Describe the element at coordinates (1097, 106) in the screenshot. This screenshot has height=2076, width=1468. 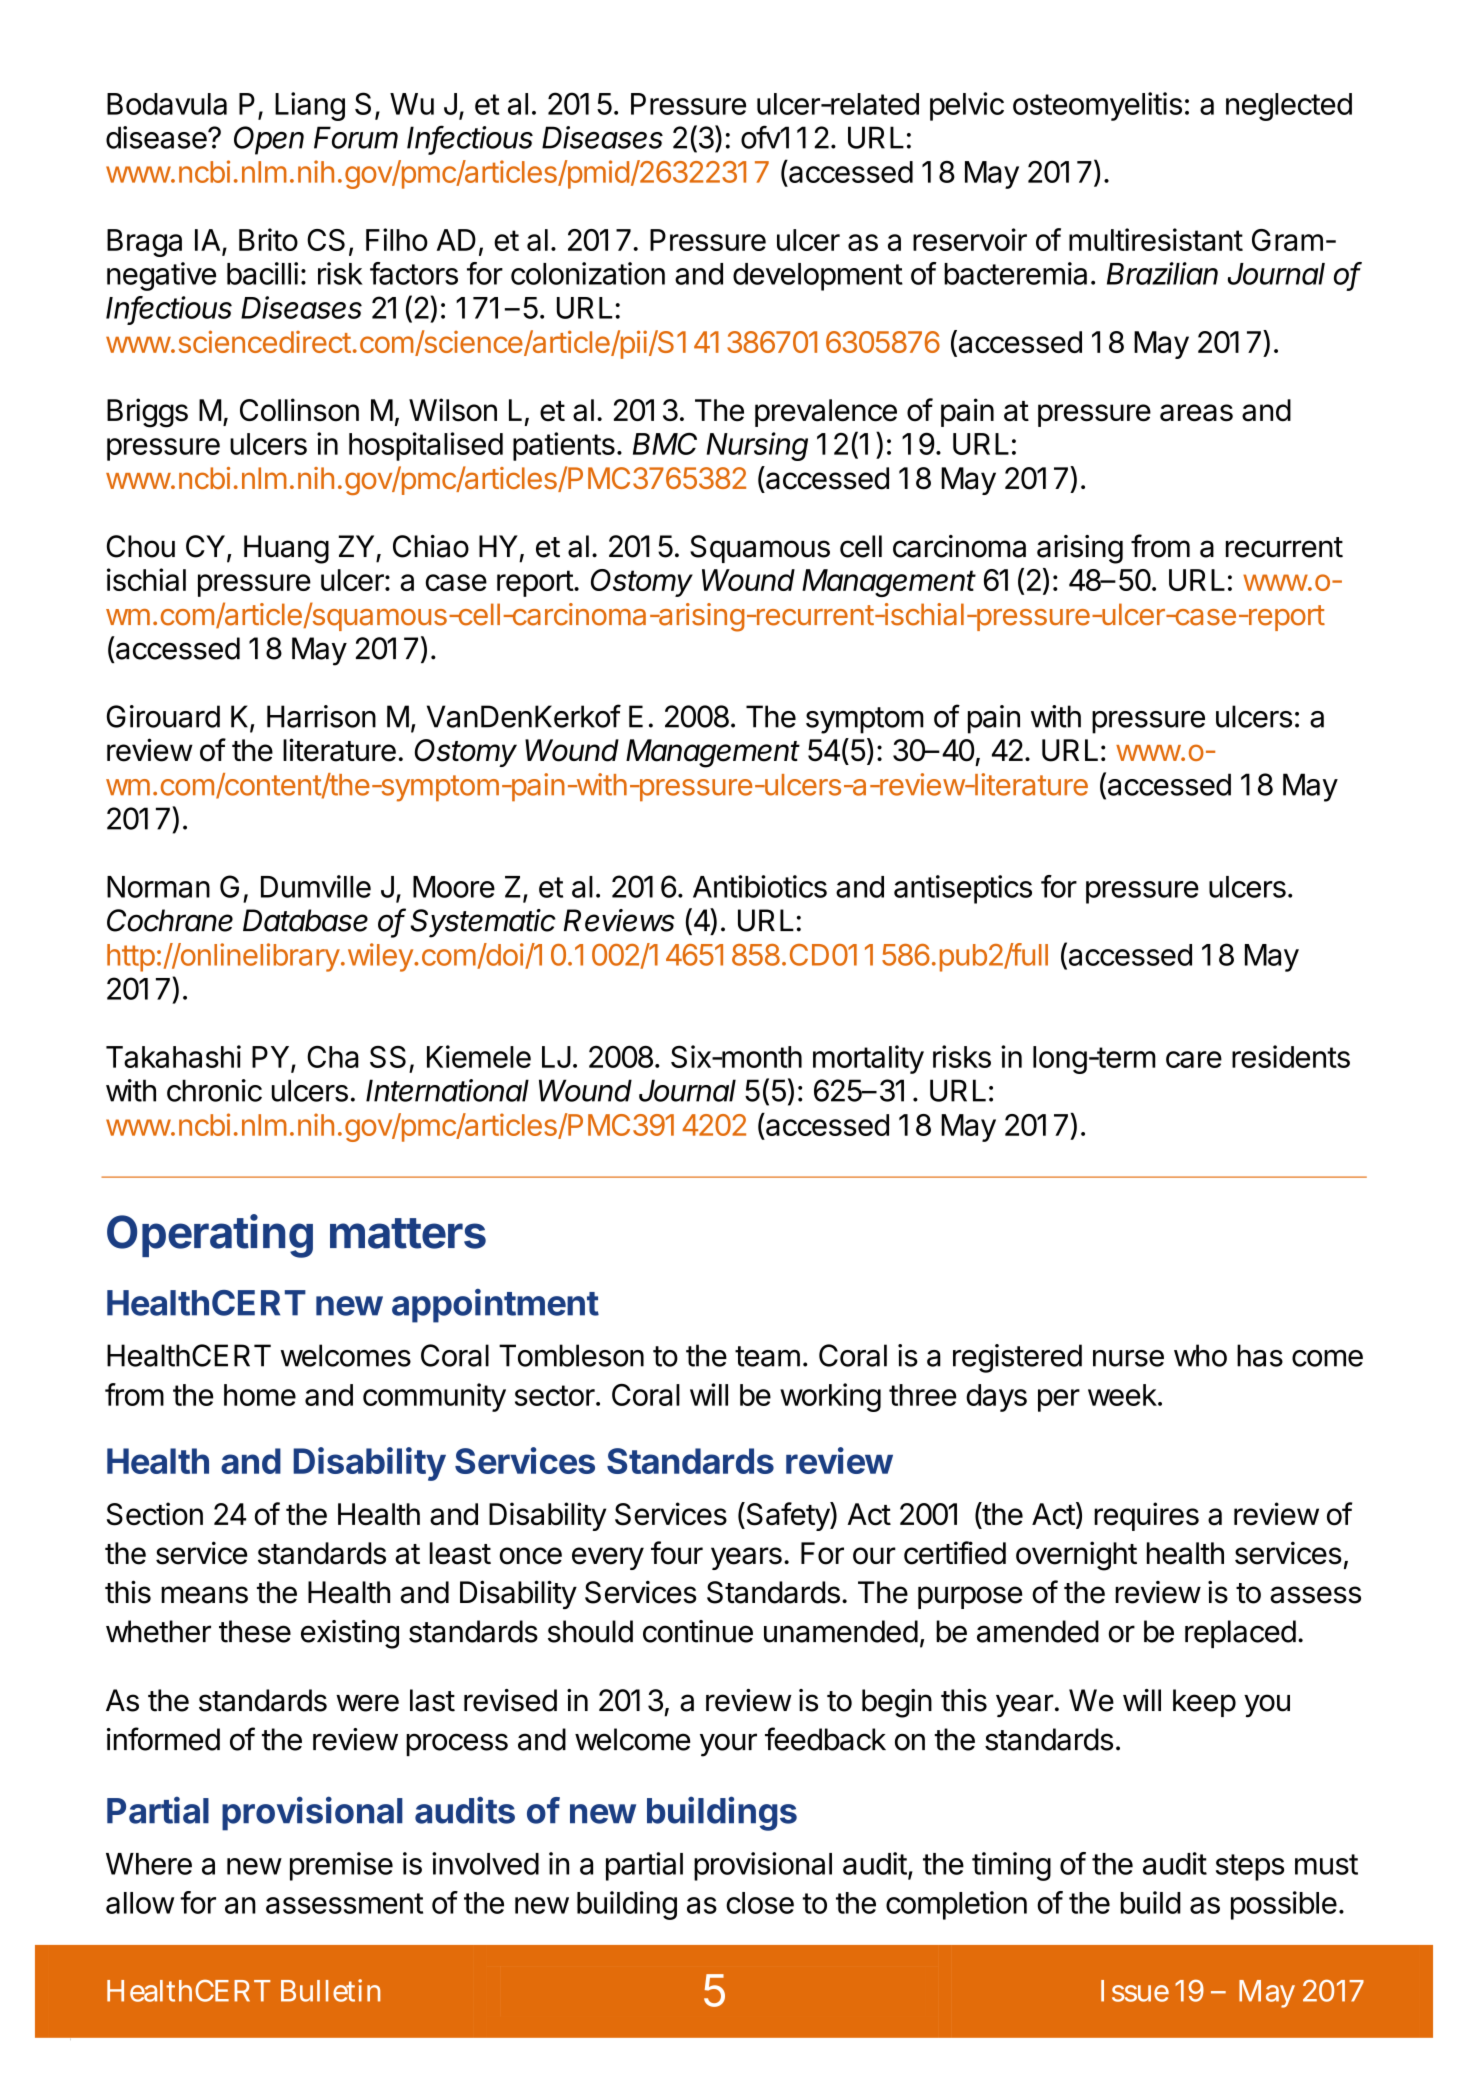
I see `osteomyelitis` at that location.
